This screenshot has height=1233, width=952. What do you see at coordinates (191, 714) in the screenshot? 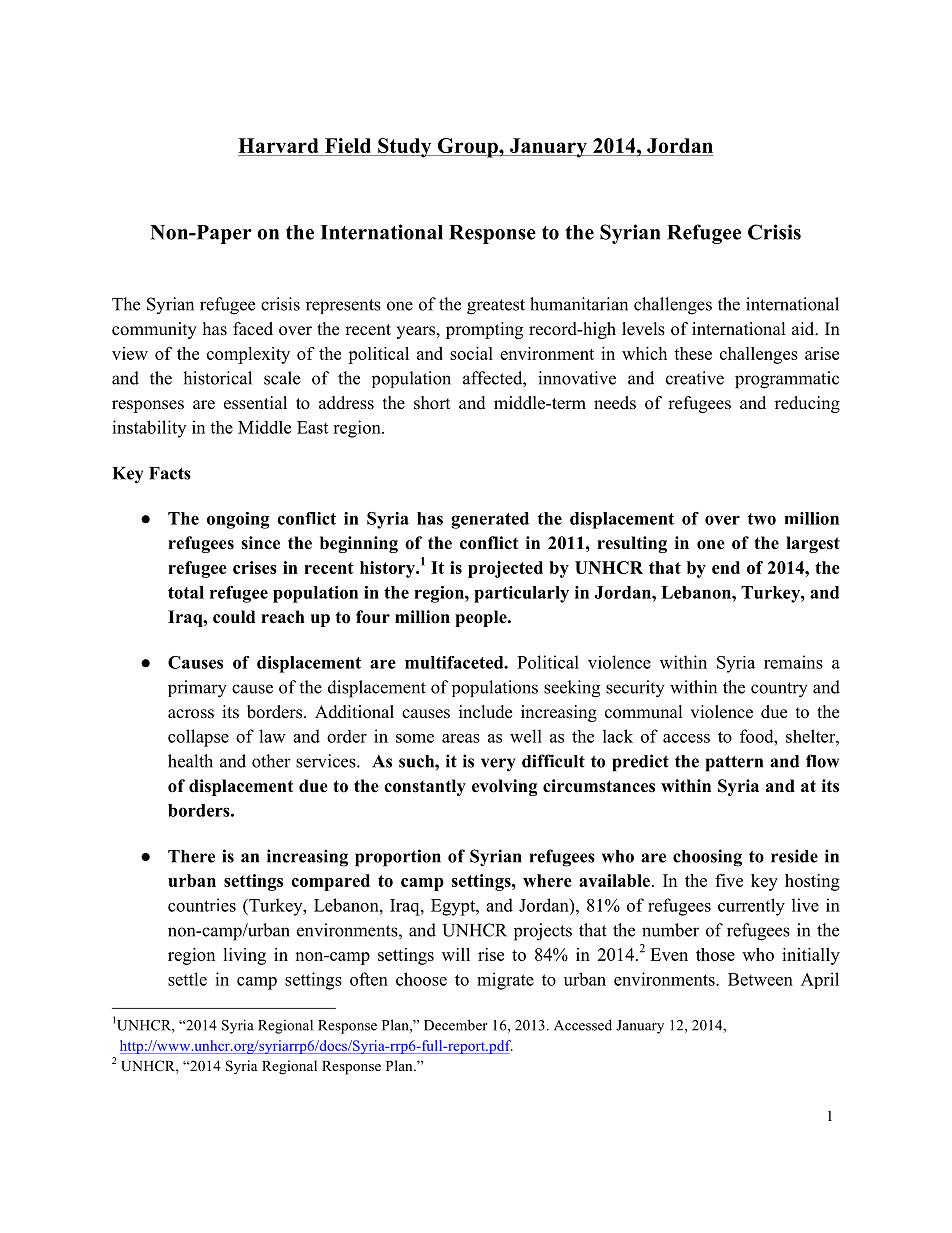
I see `across` at bounding box center [191, 714].
